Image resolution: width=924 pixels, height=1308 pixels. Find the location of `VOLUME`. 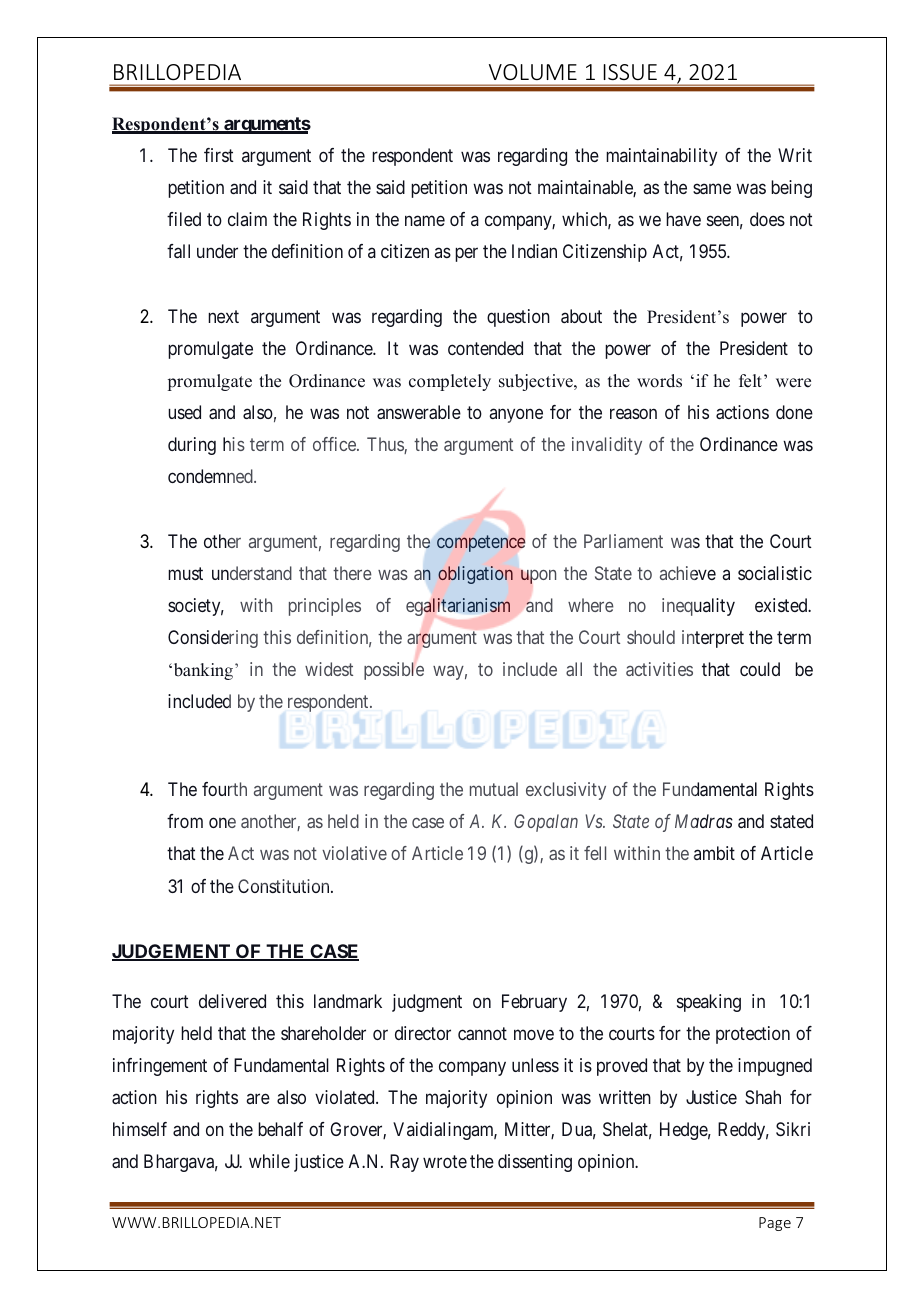

VOLUME is located at coordinates (533, 72).
